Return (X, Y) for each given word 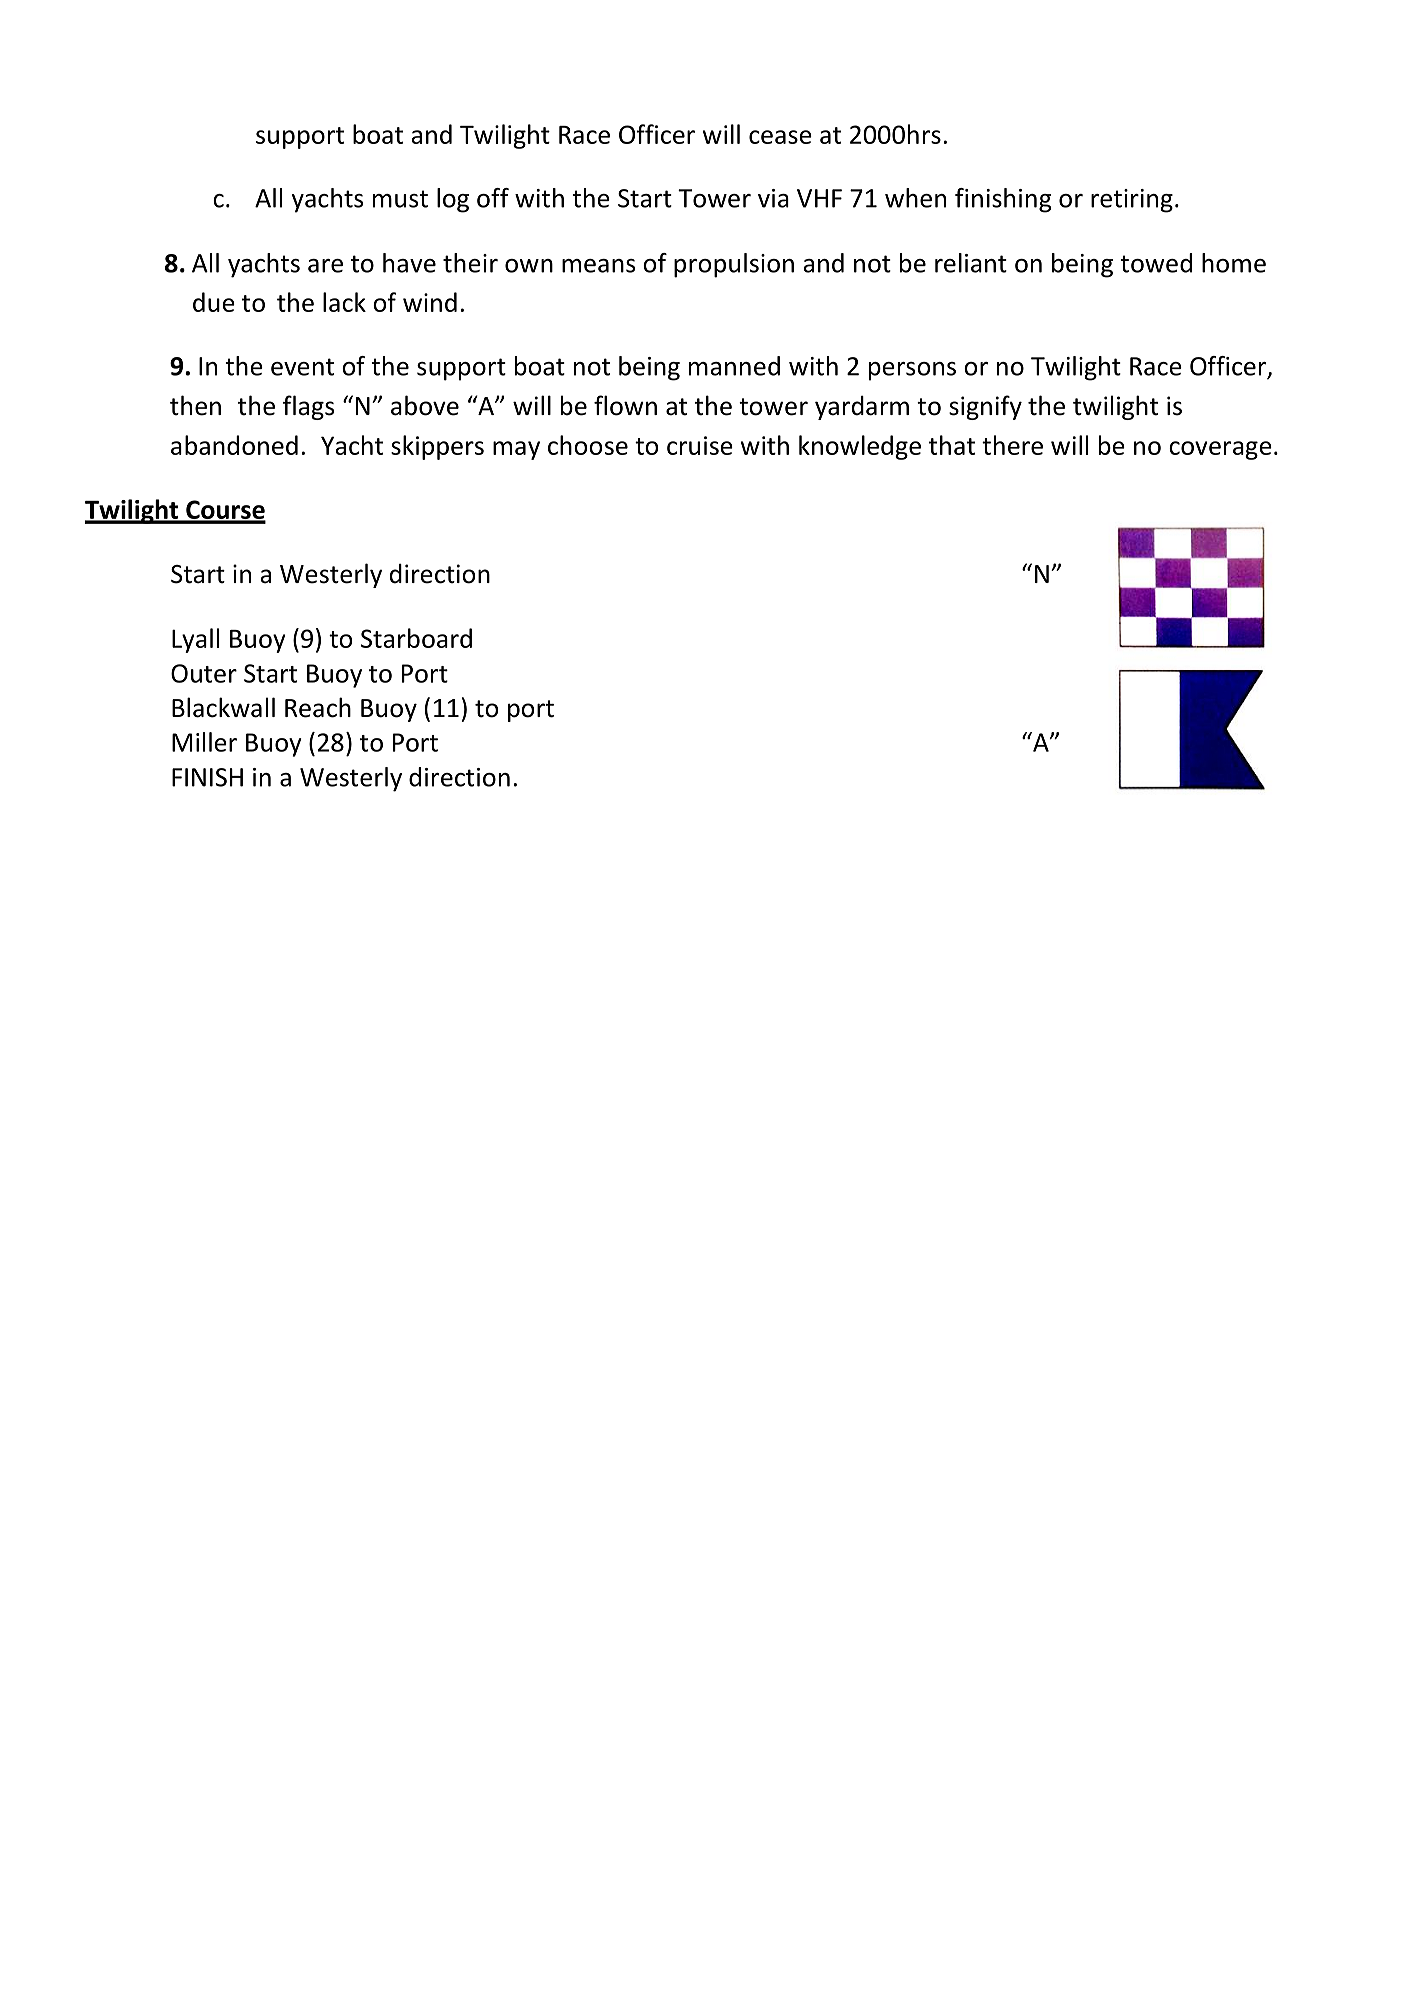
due (214, 302)
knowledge (860, 447)
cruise (700, 445)
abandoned (234, 445)
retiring (1132, 201)
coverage (1220, 450)
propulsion (734, 265)
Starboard (416, 638)
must (400, 199)
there (1012, 445)
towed (1156, 263)
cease (780, 137)
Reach (318, 707)
